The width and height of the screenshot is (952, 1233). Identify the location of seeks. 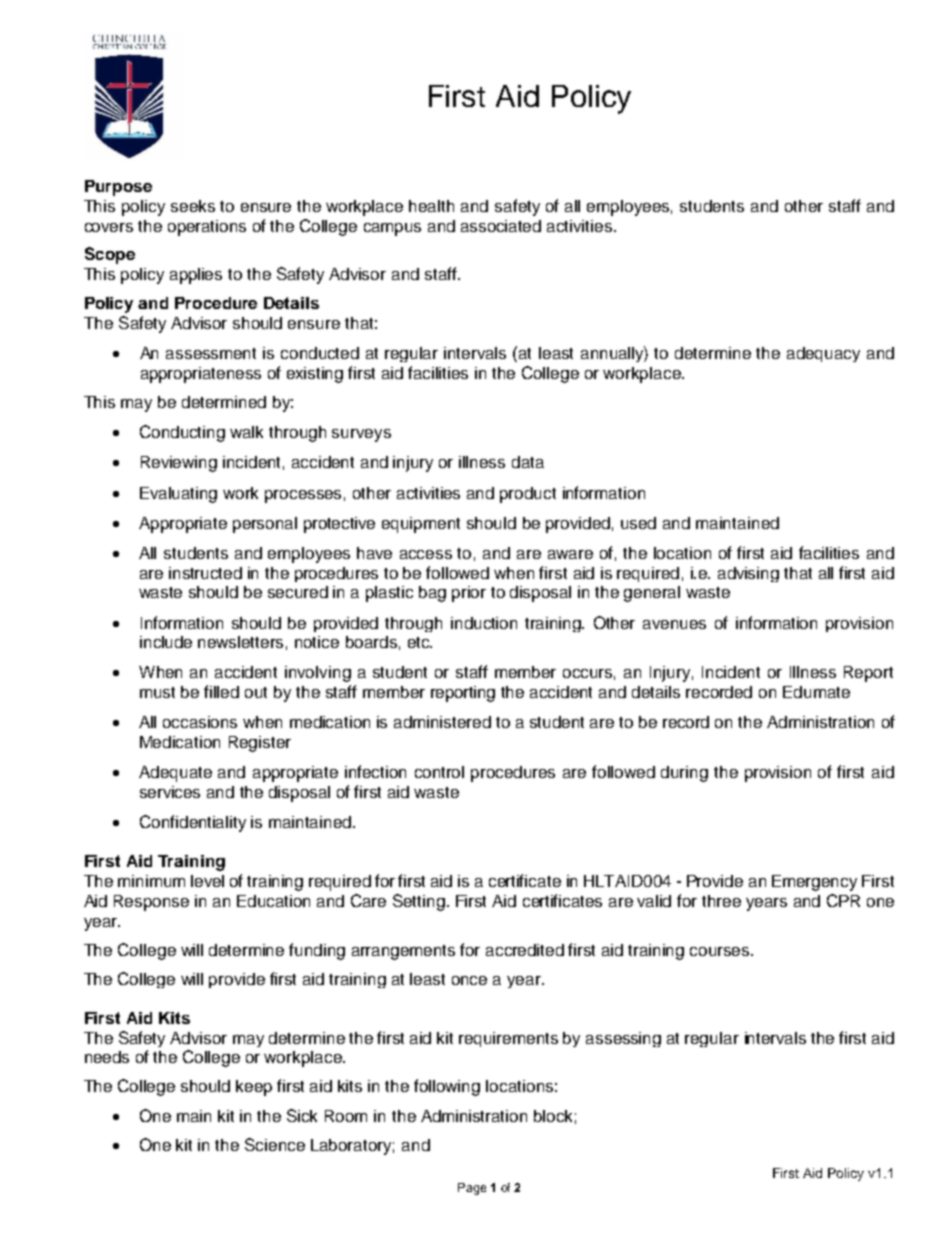
(193, 206).
